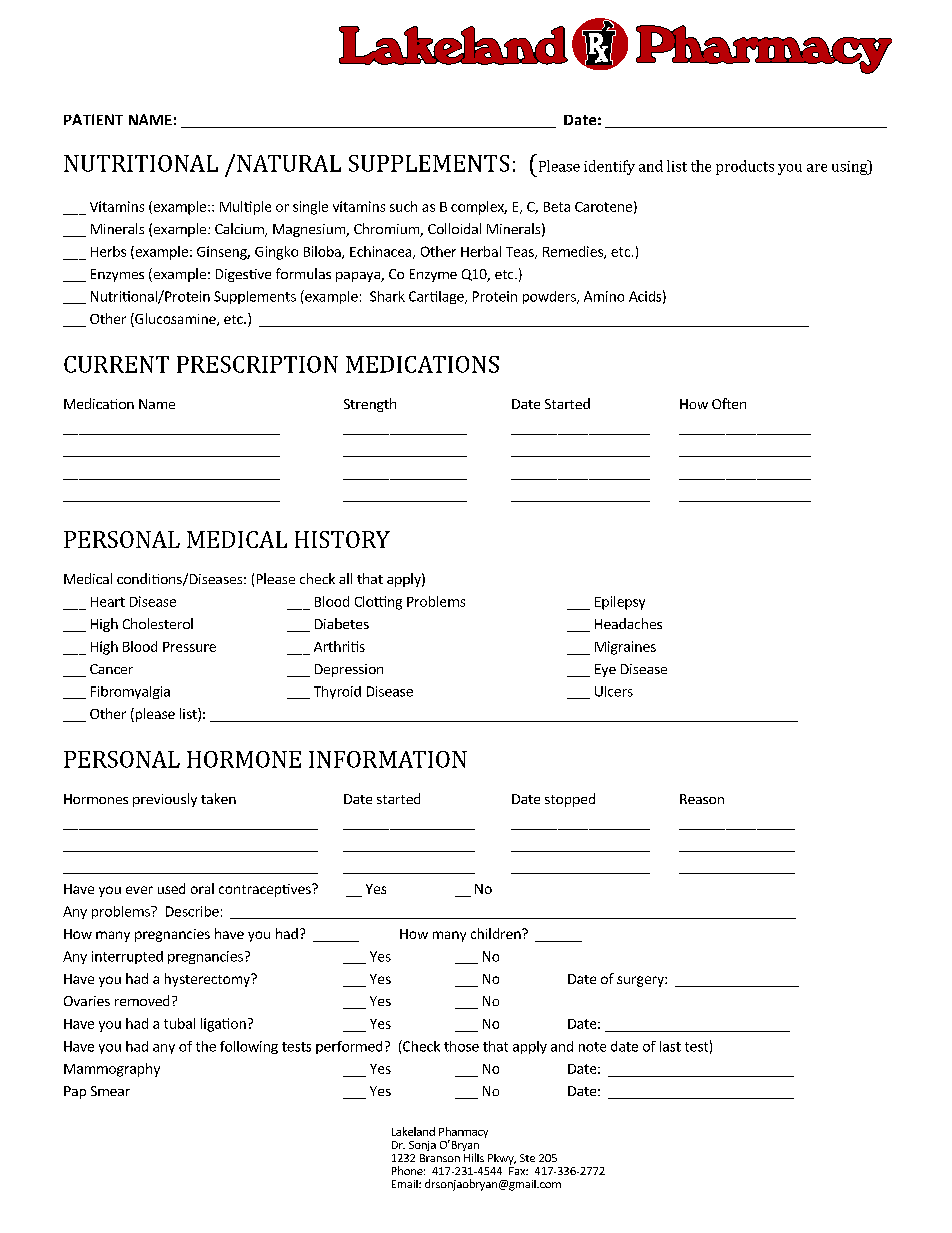 This screenshot has width=952, height=1233. Describe the element at coordinates (342, 539) in the screenshot. I see `HISTORY` at that location.
